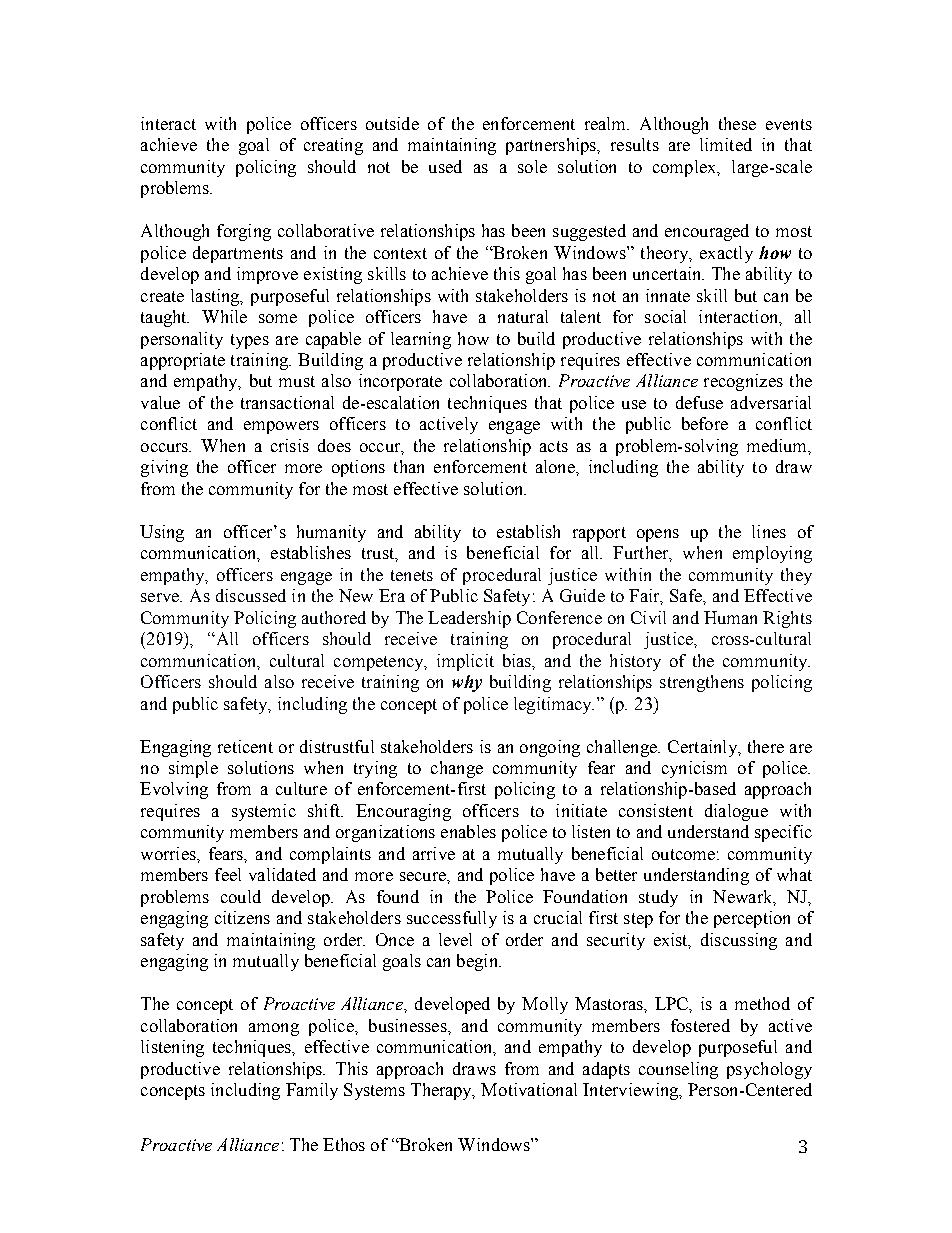 Image resolution: width=952 pixels, height=1233 pixels. I want to click on Family, so click(312, 1091).
